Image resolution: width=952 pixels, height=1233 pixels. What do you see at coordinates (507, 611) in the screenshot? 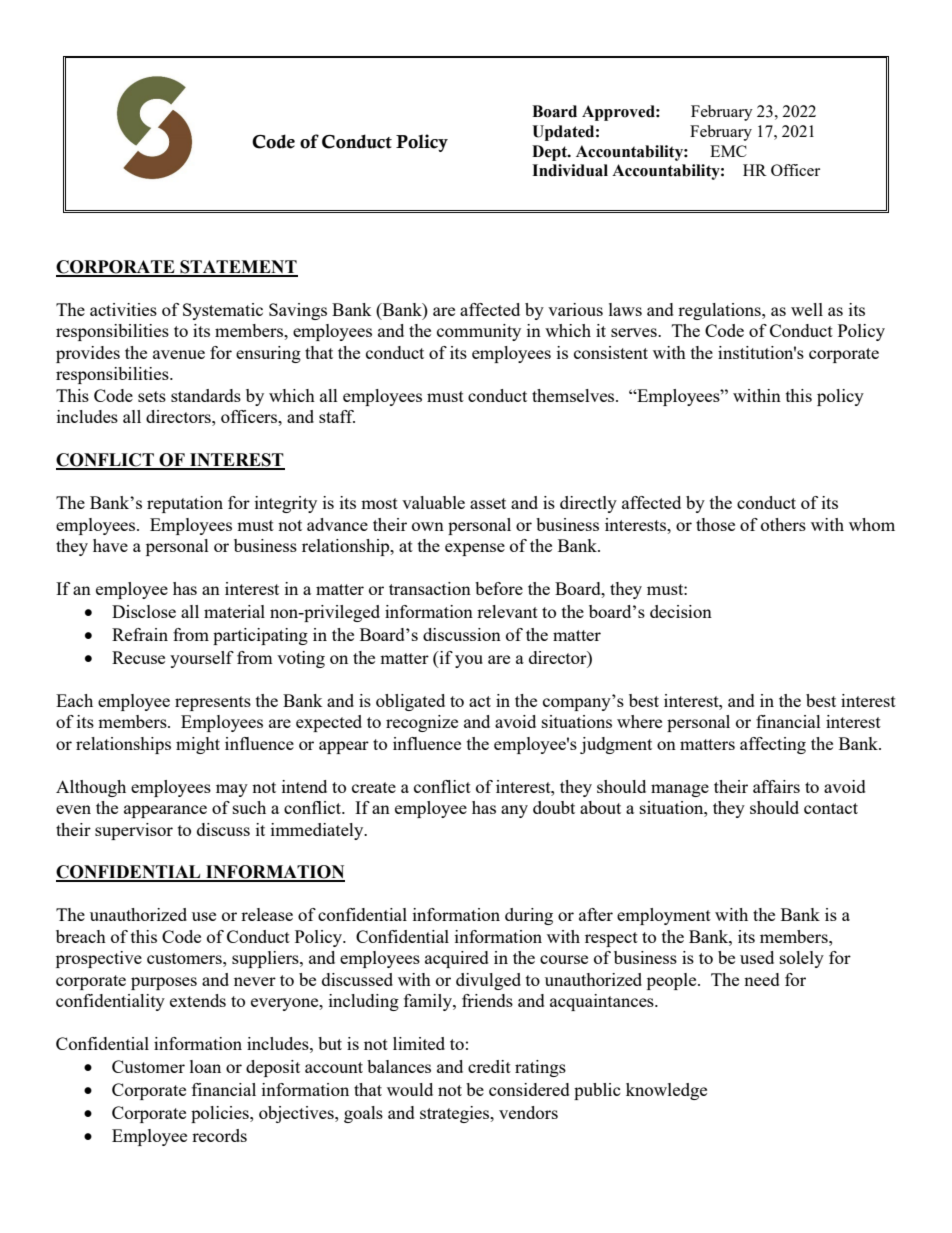
I see `relevant` at bounding box center [507, 611].
